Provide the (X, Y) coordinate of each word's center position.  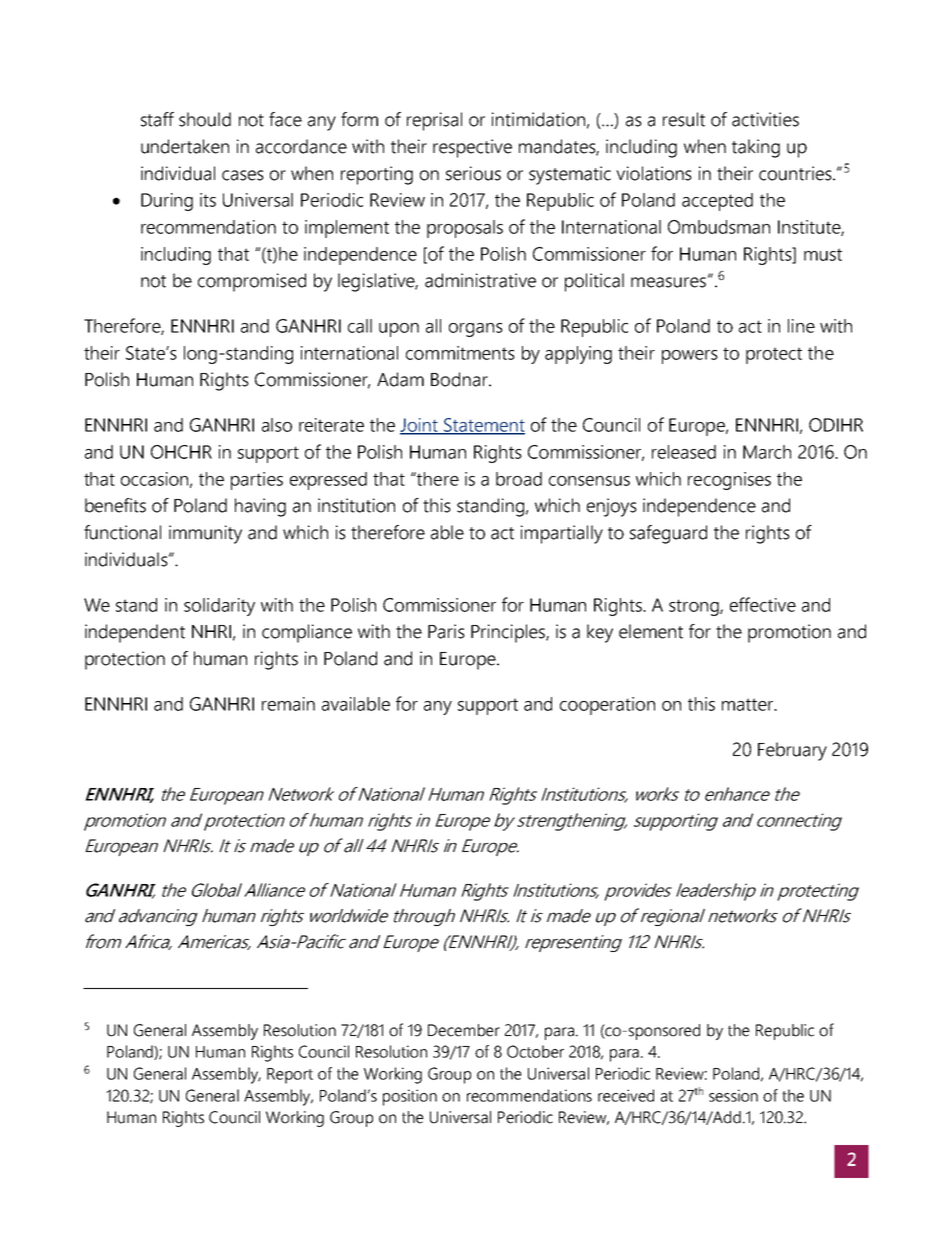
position (410, 1097)
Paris (446, 631)
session (733, 1095)
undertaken (185, 146)
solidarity (219, 607)
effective (763, 604)
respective (472, 148)
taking (756, 148)
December (464, 1030)
